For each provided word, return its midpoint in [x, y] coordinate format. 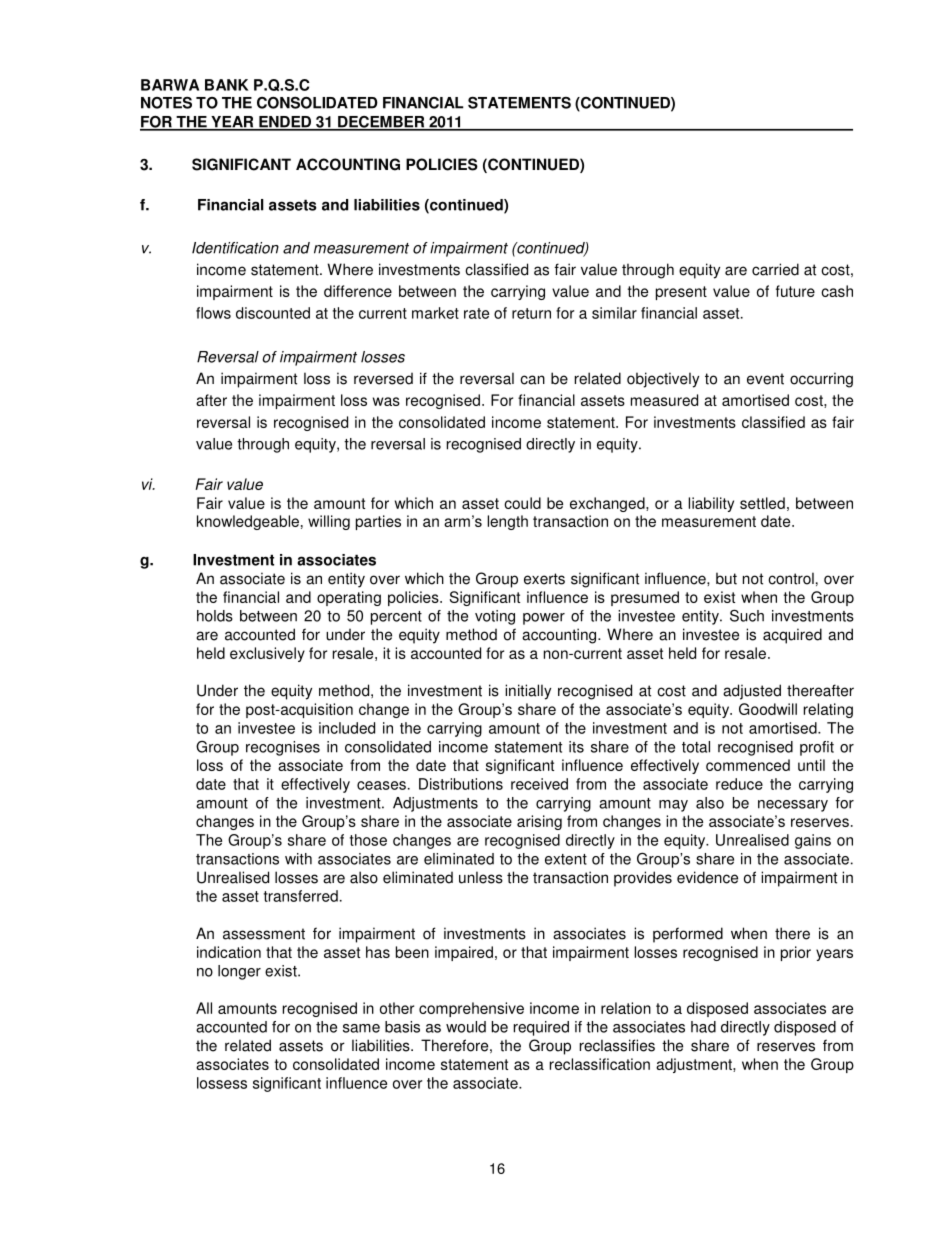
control [791, 578]
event [765, 379]
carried [775, 269]
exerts [544, 579]
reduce [739, 784]
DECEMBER [381, 123]
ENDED [285, 123]
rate [476, 313]
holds [215, 616]
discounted [273, 313]
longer [239, 972]
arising [539, 822]
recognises [283, 748]
